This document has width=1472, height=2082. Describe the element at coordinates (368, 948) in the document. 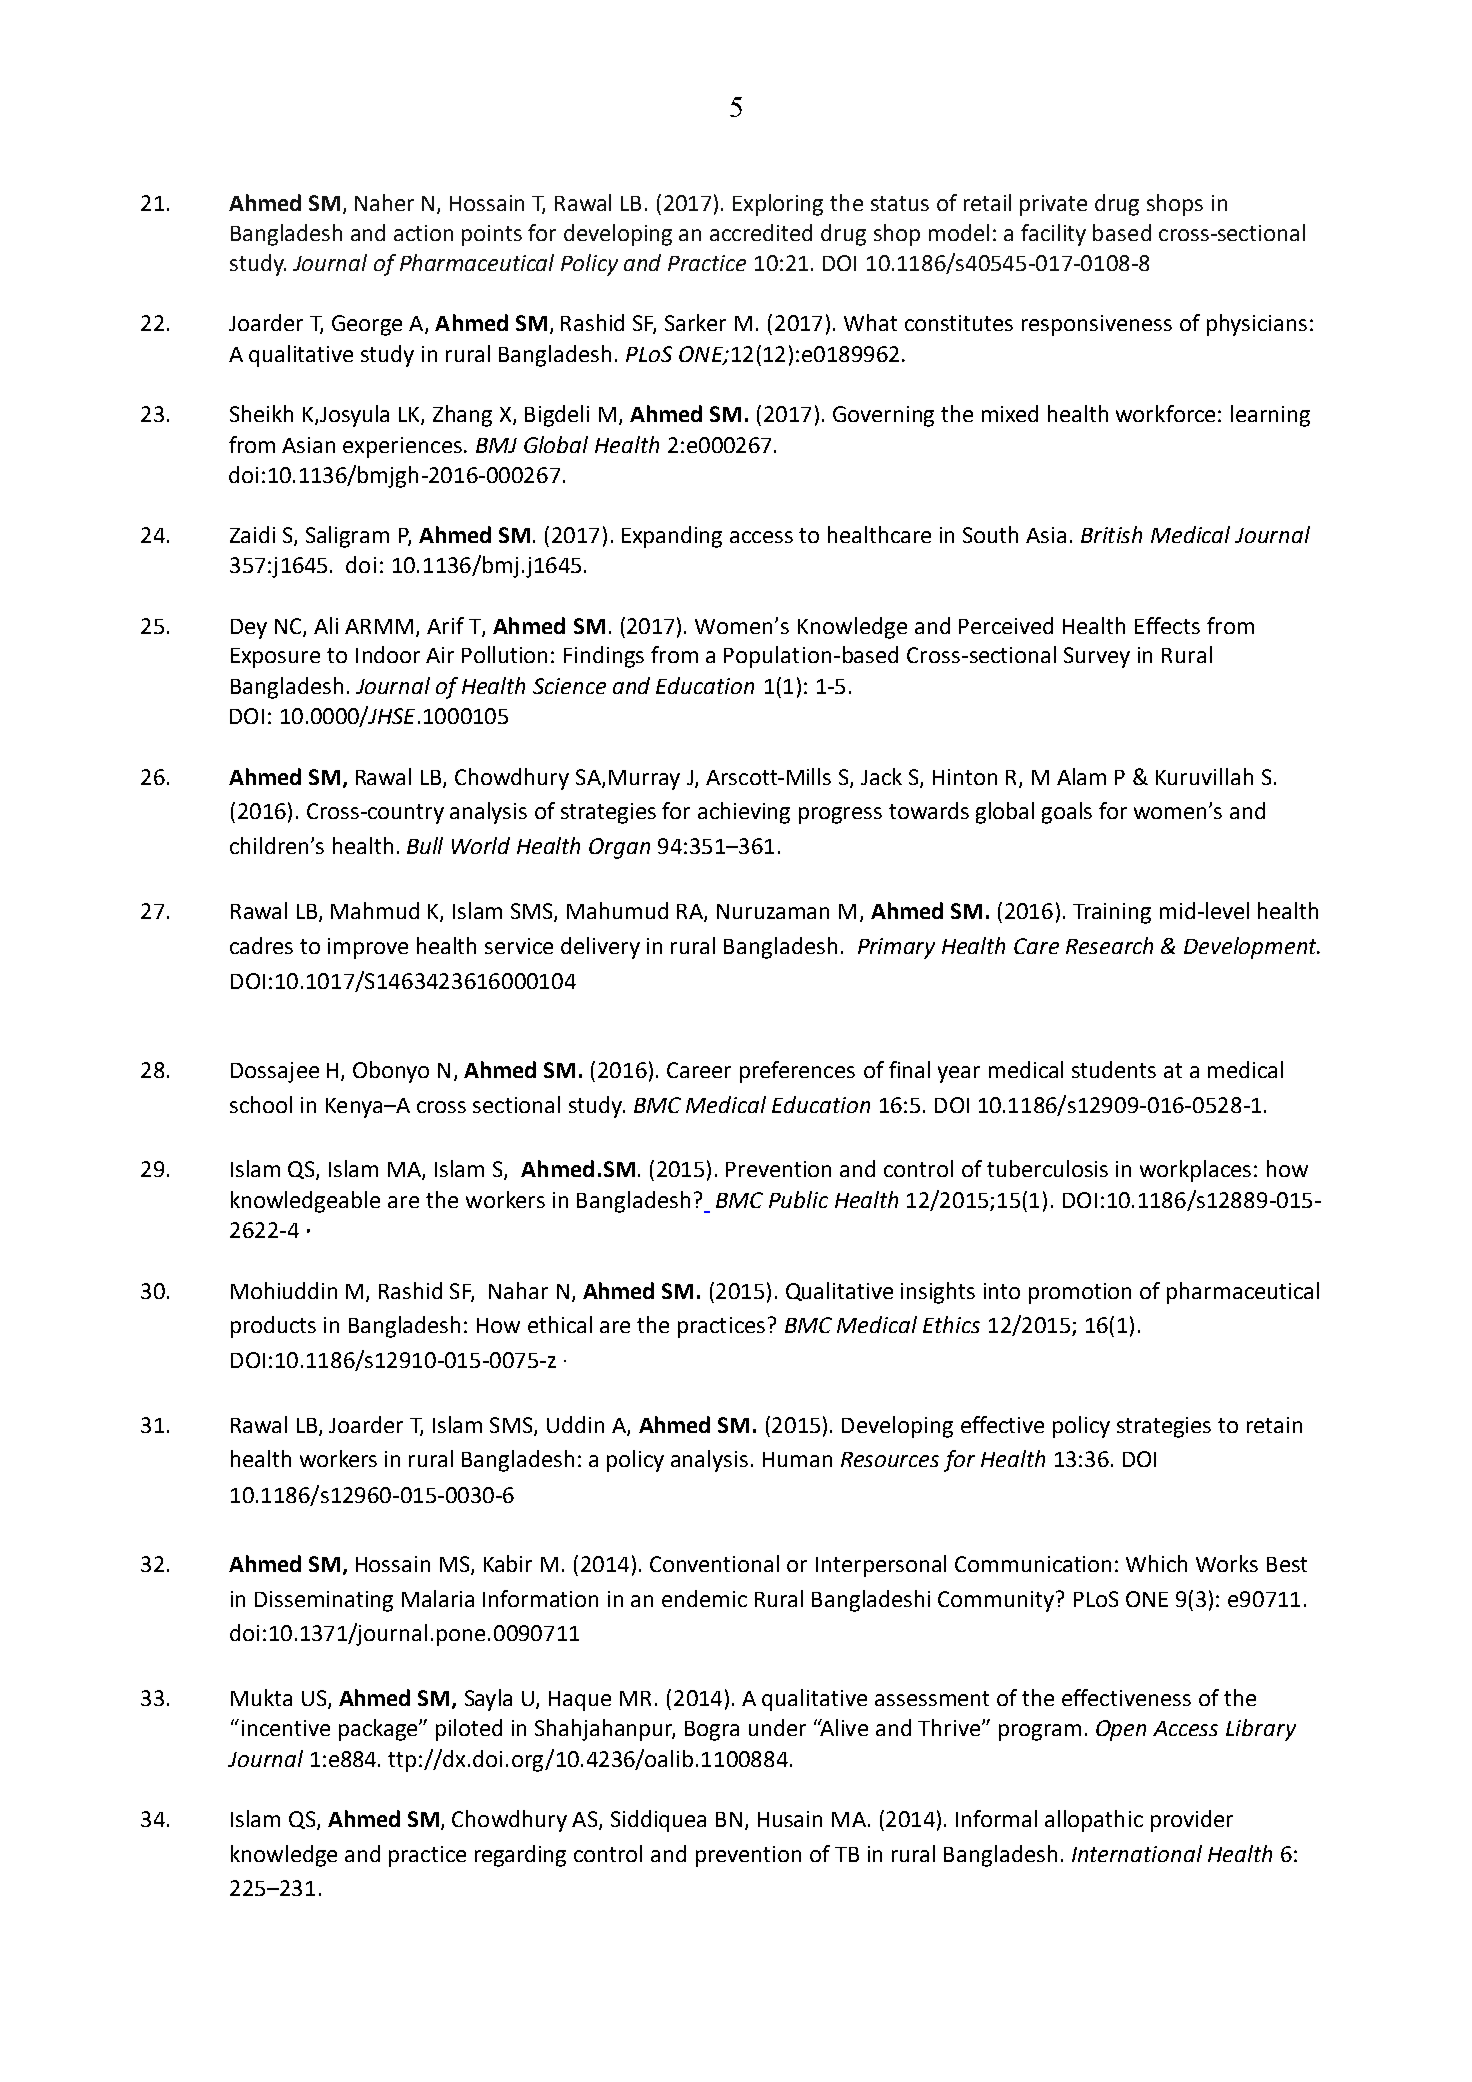

I see `improve` at that location.
